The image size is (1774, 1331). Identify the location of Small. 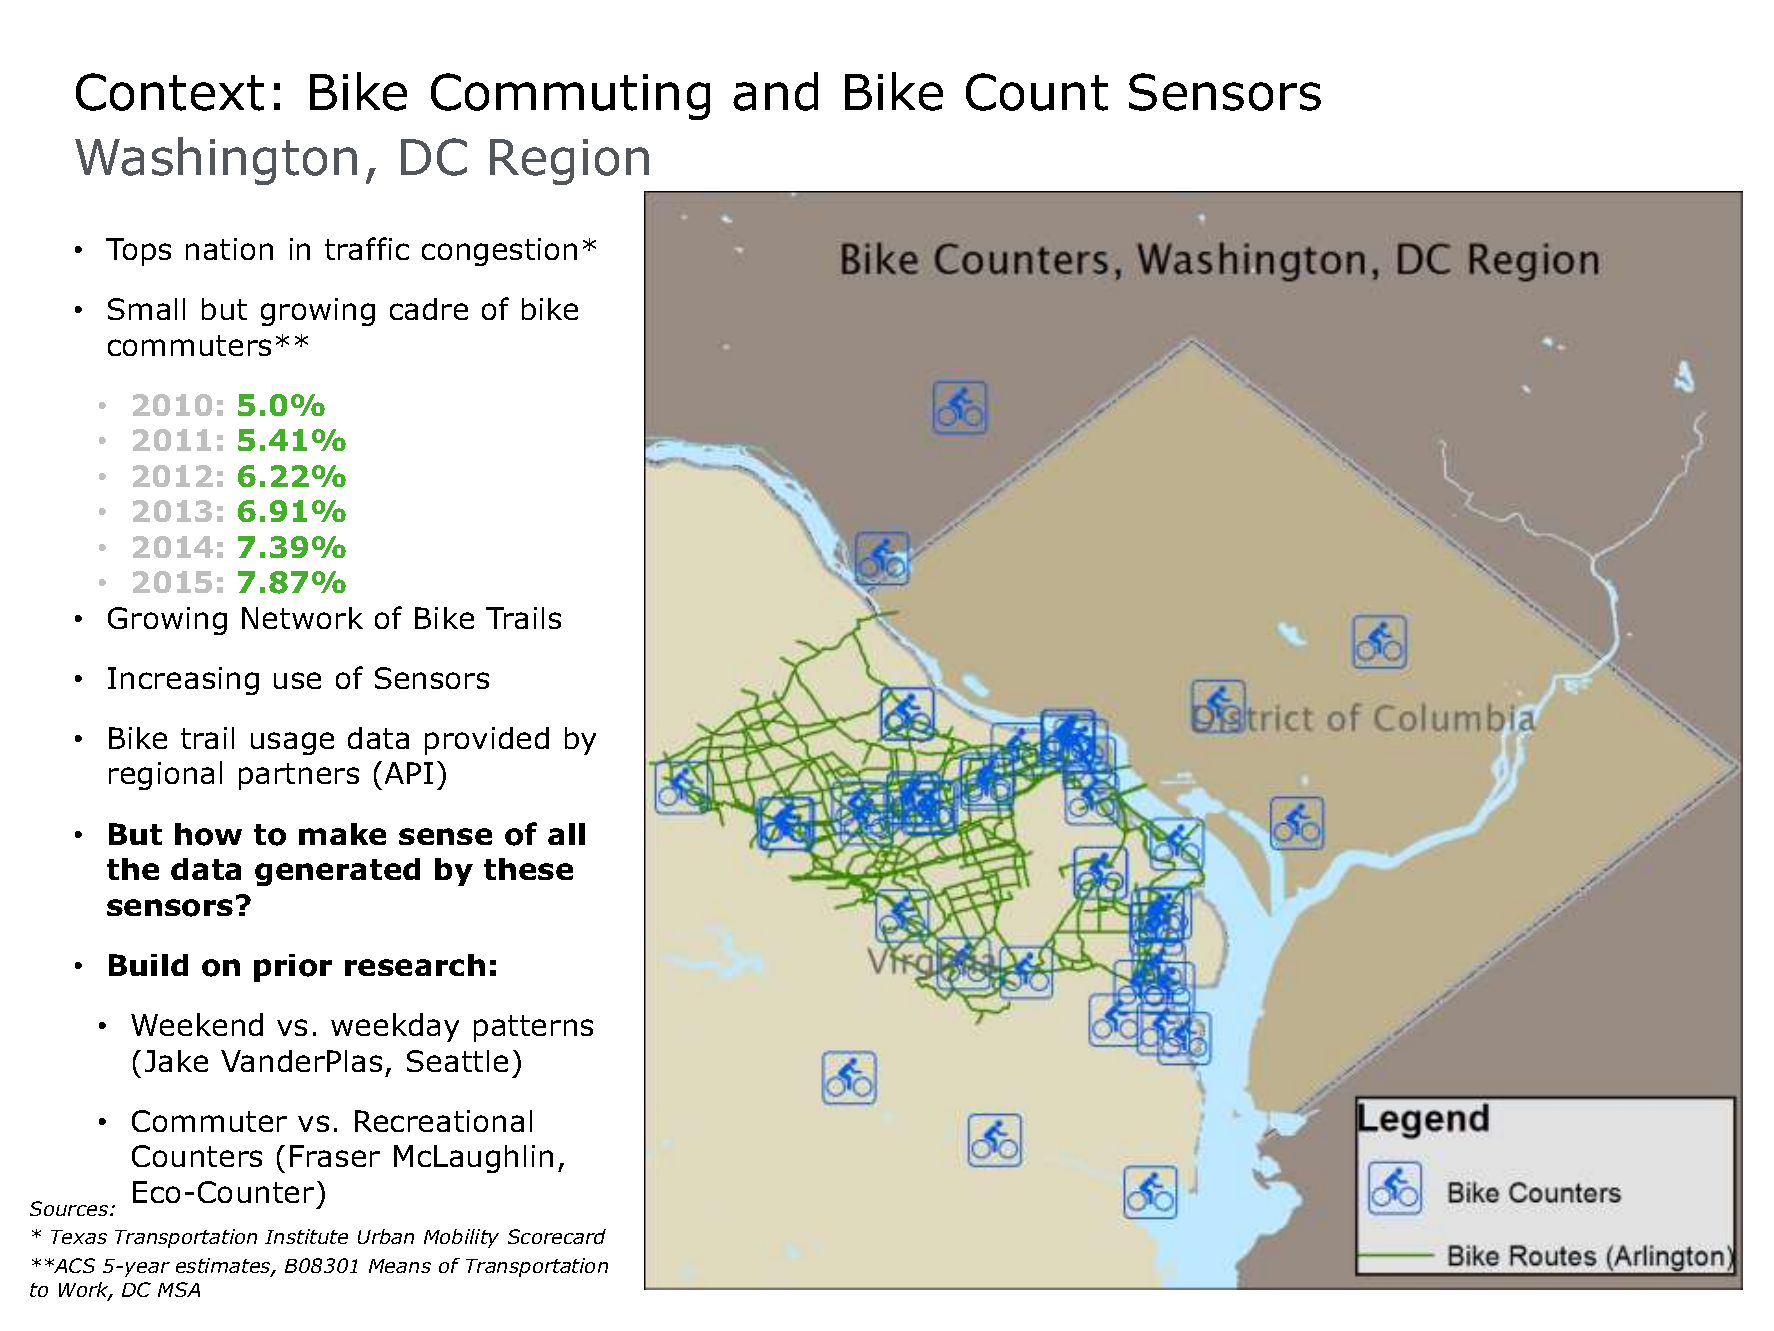
(146, 309).
